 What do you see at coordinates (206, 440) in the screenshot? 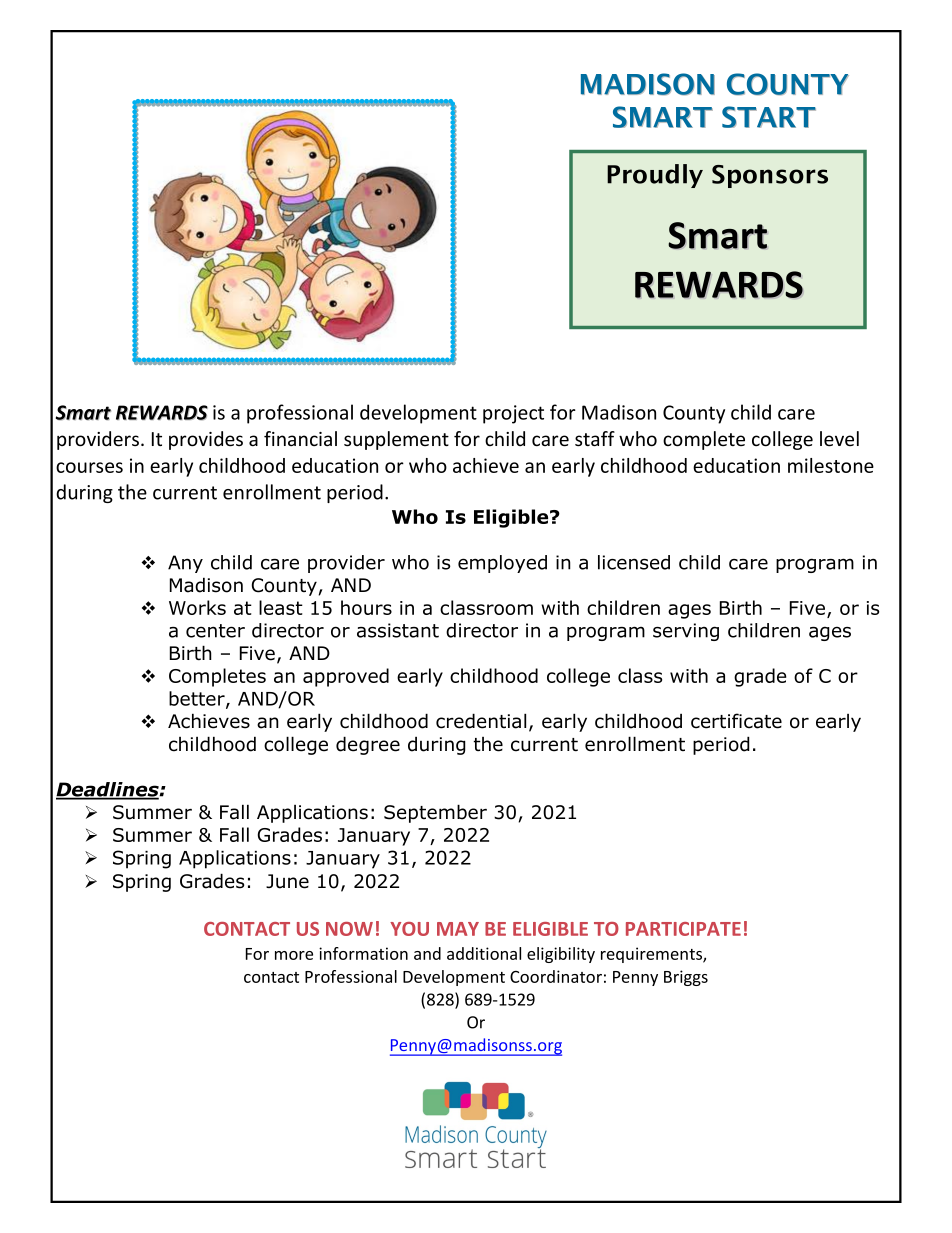
I see `provides` at bounding box center [206, 440].
